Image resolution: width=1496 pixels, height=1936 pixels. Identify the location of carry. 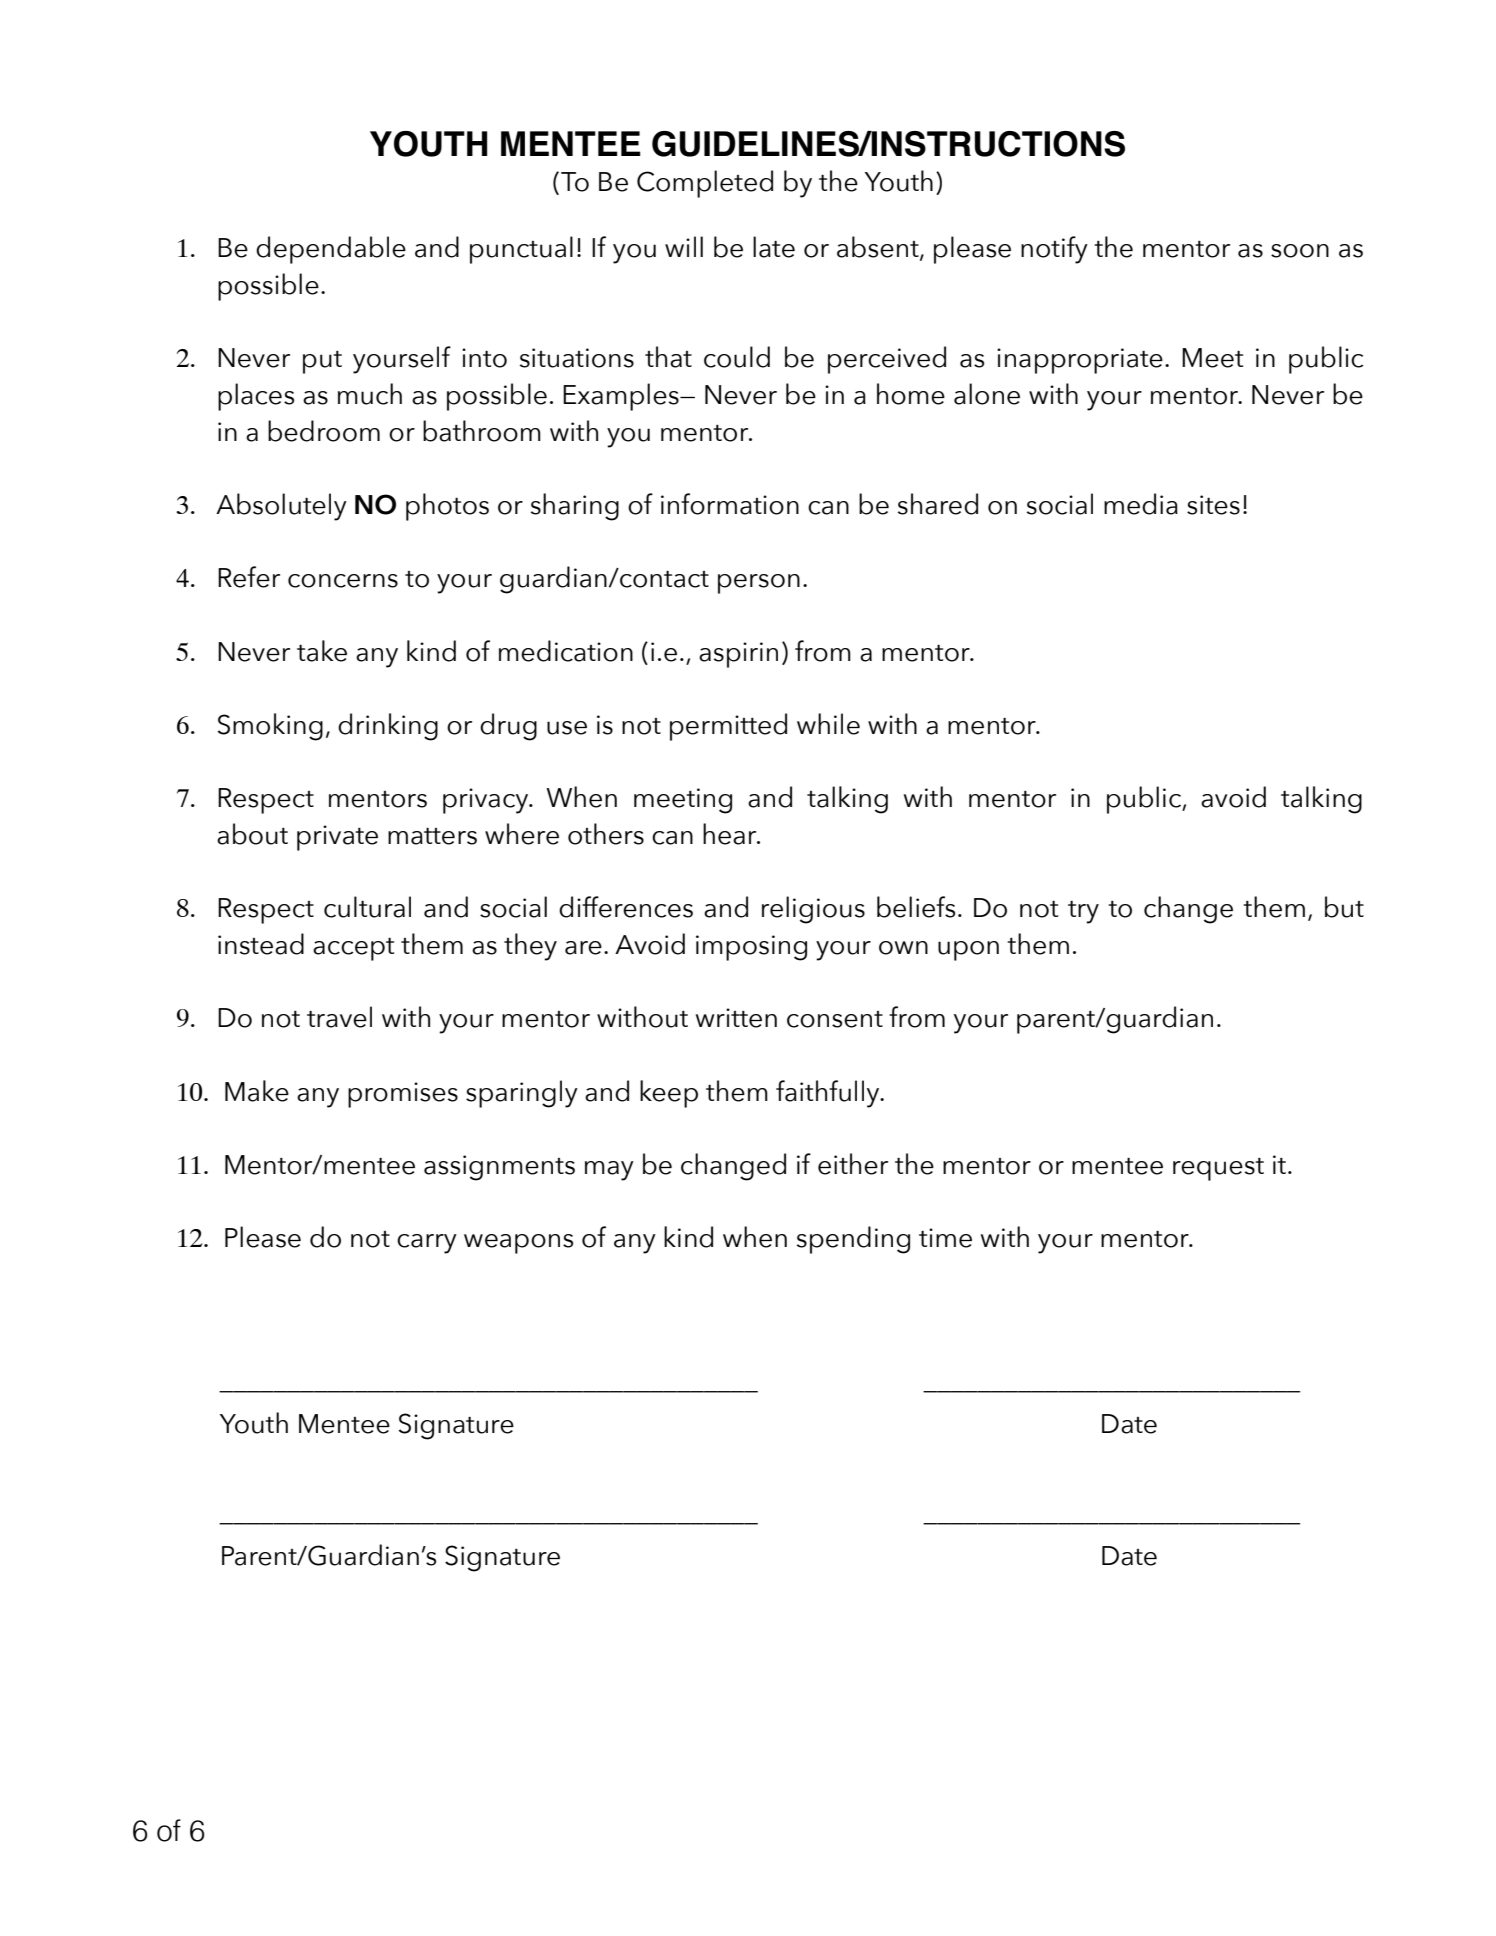
(427, 1244).
